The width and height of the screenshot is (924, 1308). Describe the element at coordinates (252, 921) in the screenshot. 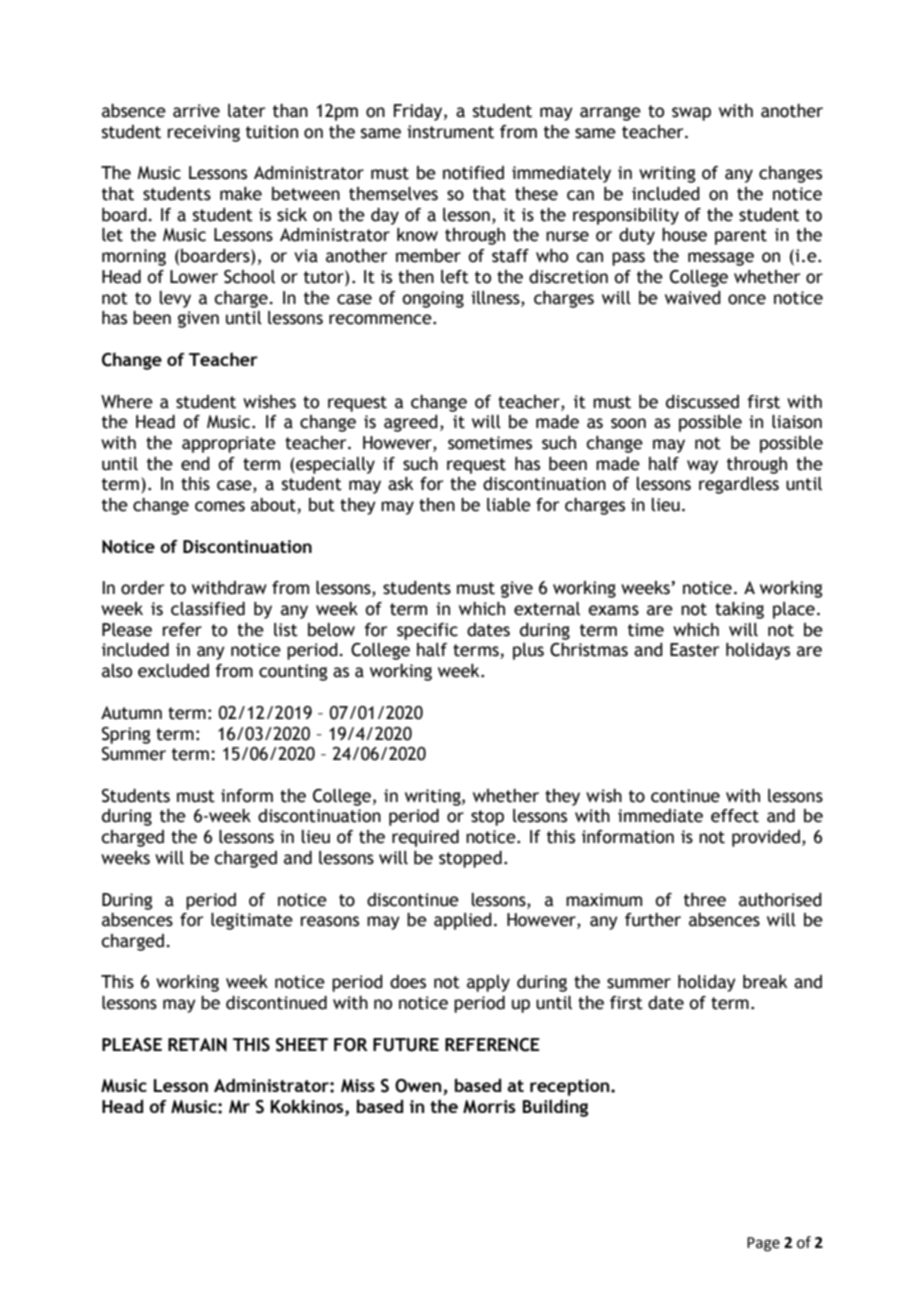

I see `legitimate` at that location.
